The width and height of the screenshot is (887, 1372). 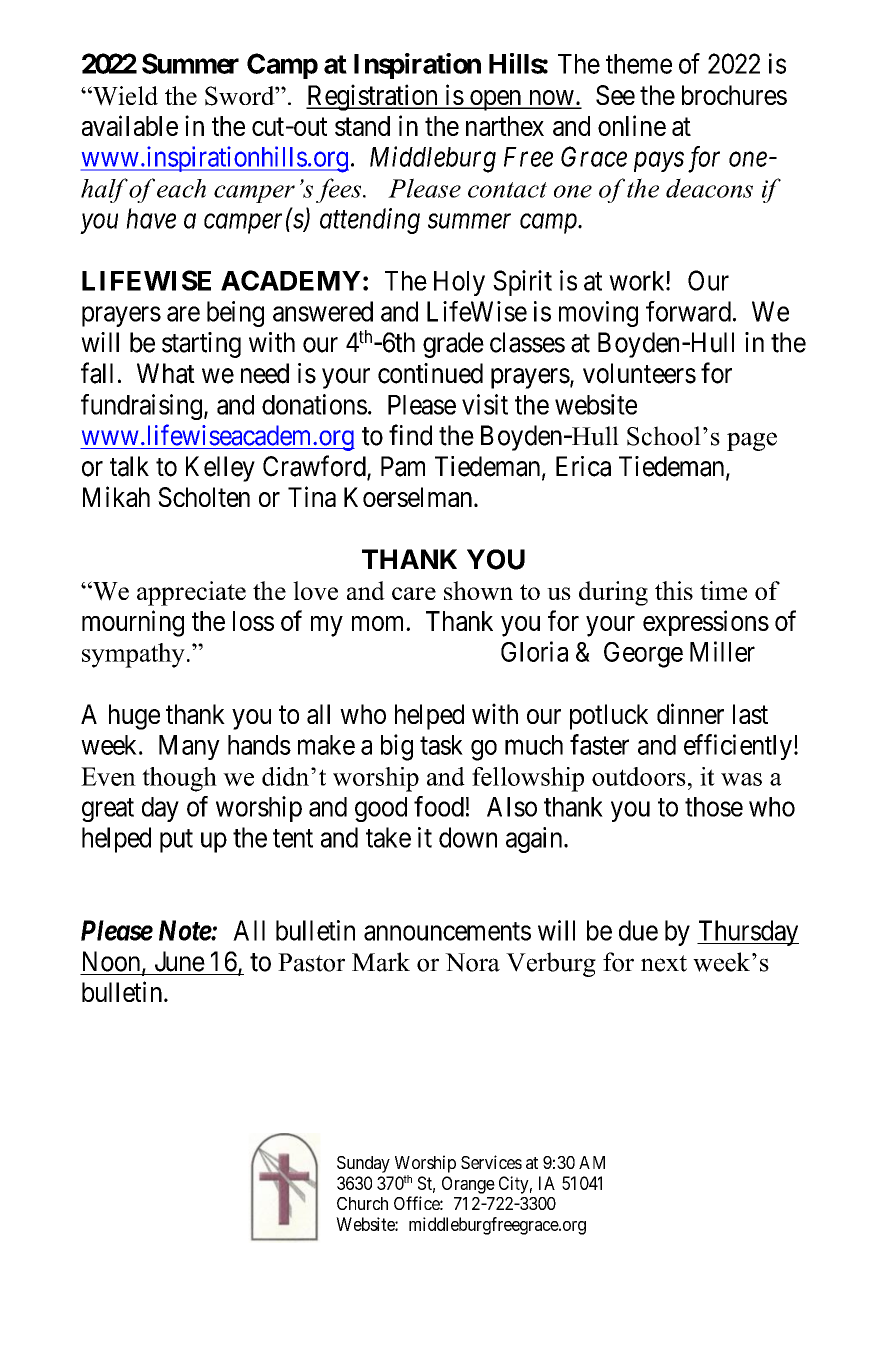 I want to click on online, so click(x=632, y=125).
